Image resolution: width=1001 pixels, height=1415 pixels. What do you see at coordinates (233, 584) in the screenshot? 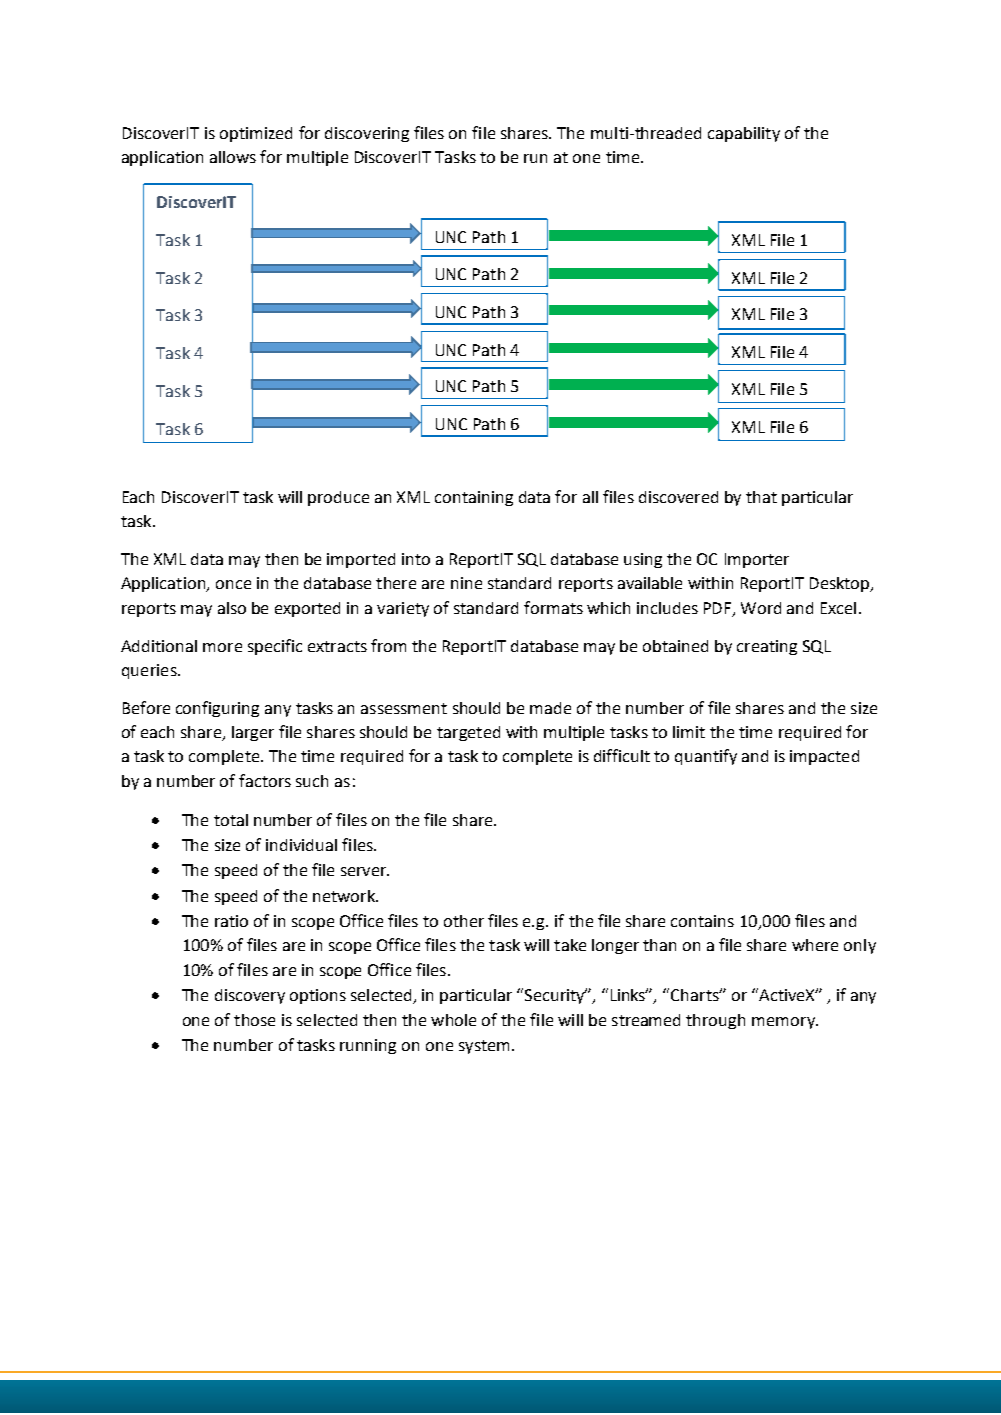
I see `once` at bounding box center [233, 584].
